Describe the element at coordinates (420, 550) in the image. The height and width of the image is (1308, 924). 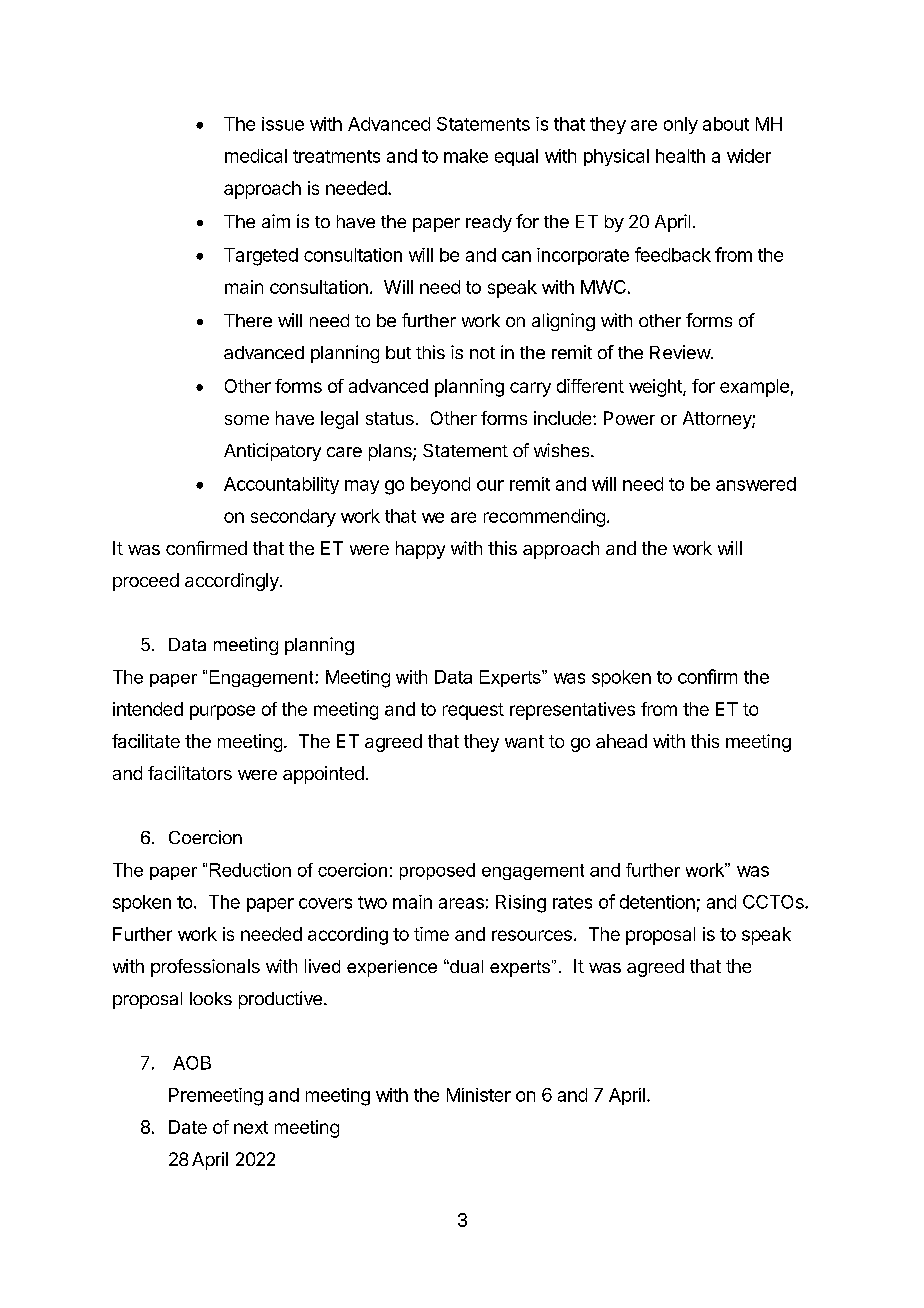
I see `happy` at that location.
